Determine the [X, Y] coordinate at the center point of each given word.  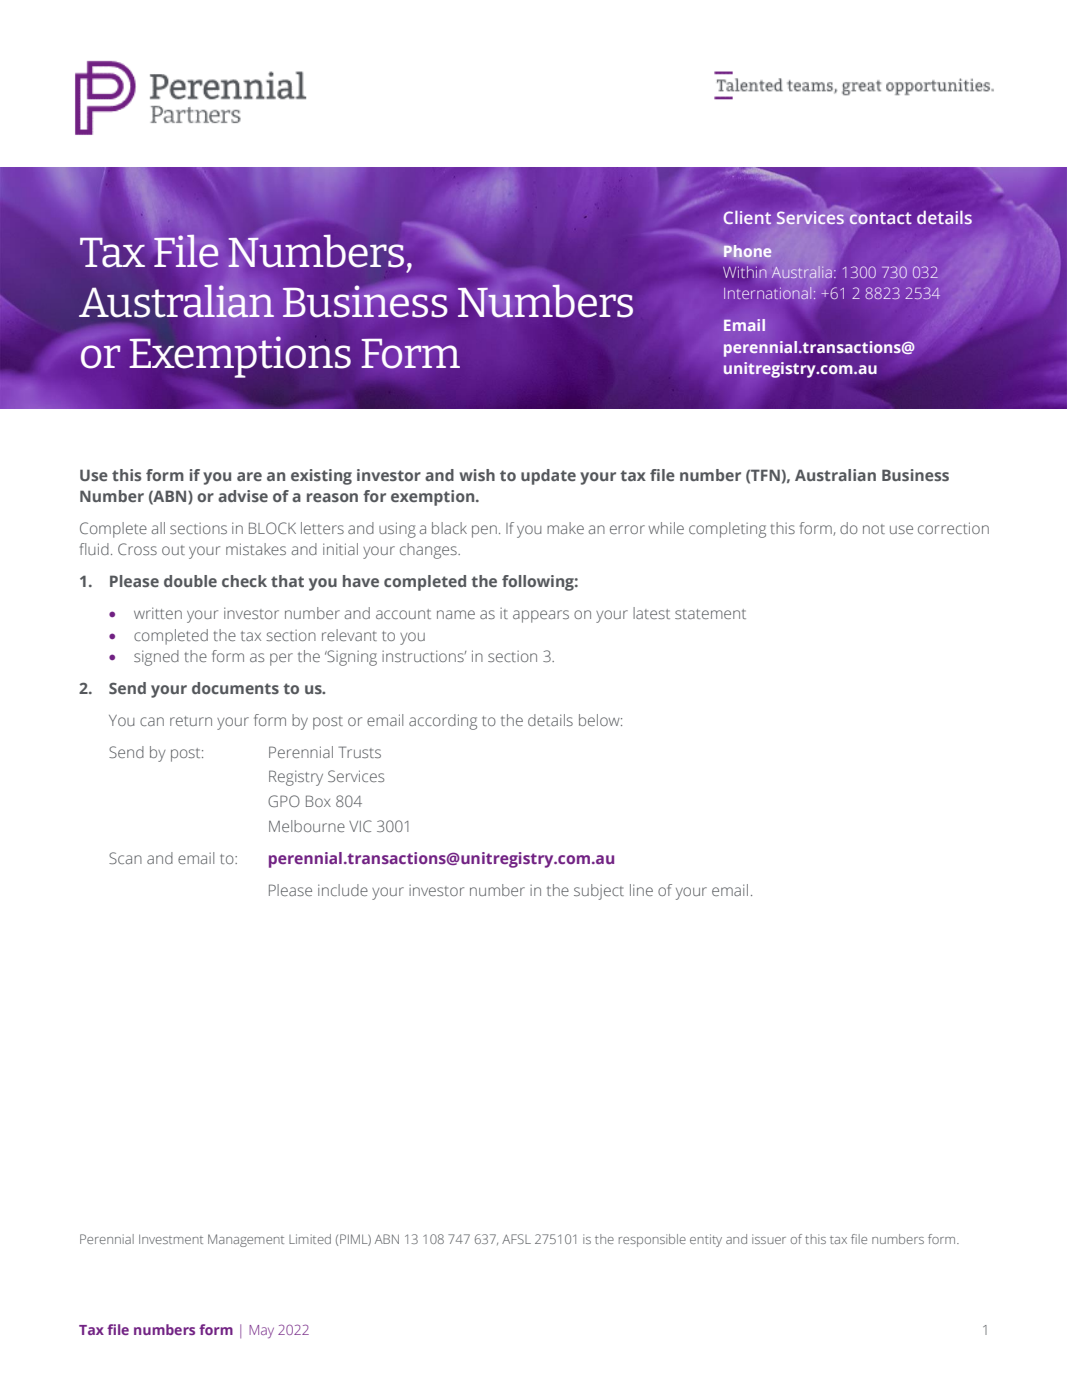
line [641, 890]
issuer [769, 1239]
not [874, 529]
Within [745, 272]
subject [599, 892]
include [343, 890]
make [565, 528]
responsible [652, 1240]
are [249, 476]
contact [880, 217]
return [191, 721]
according [443, 722]
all [158, 528]
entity [706, 1240]
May [261, 1331]
